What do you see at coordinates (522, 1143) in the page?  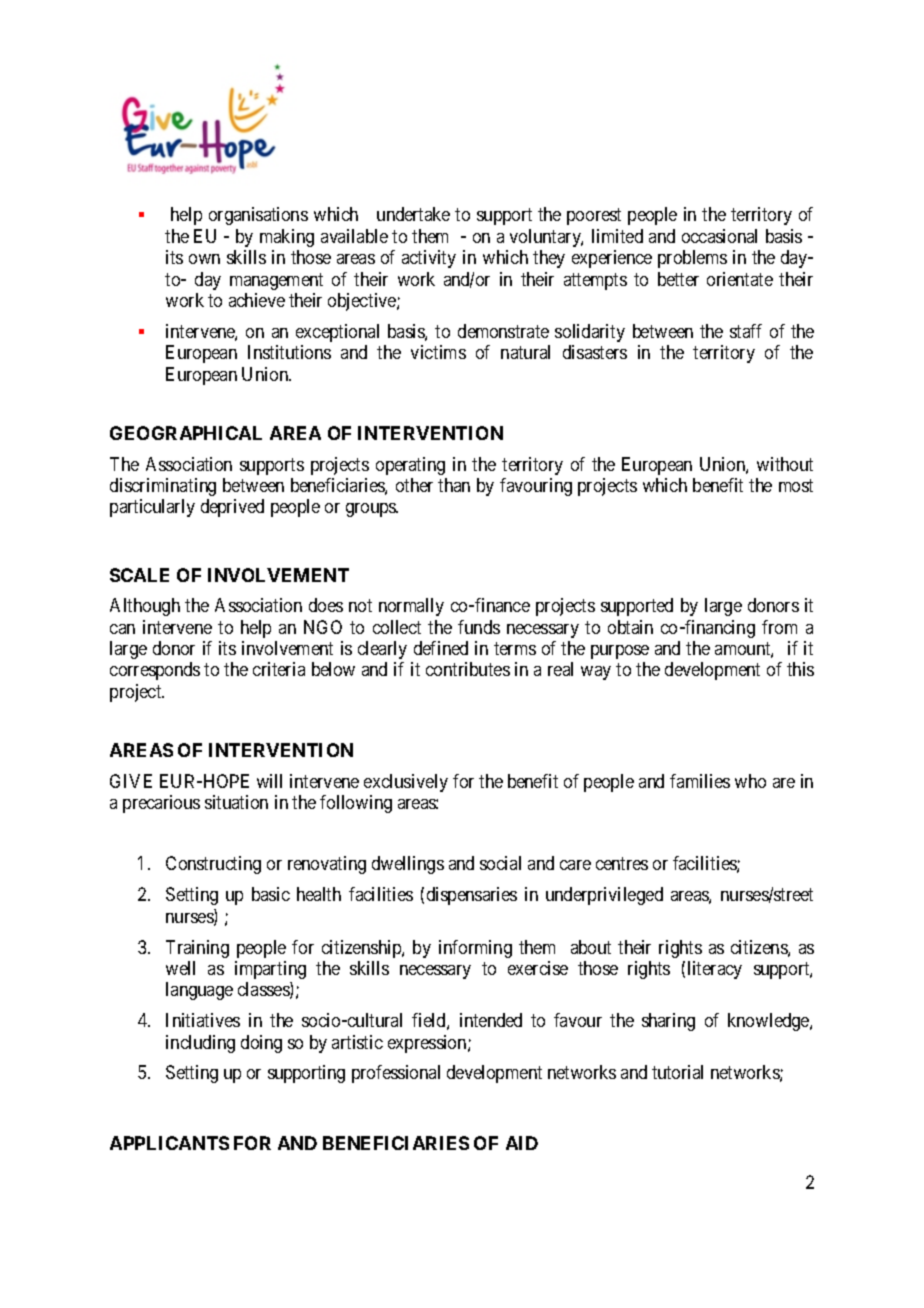 I see `AID` at bounding box center [522, 1143].
